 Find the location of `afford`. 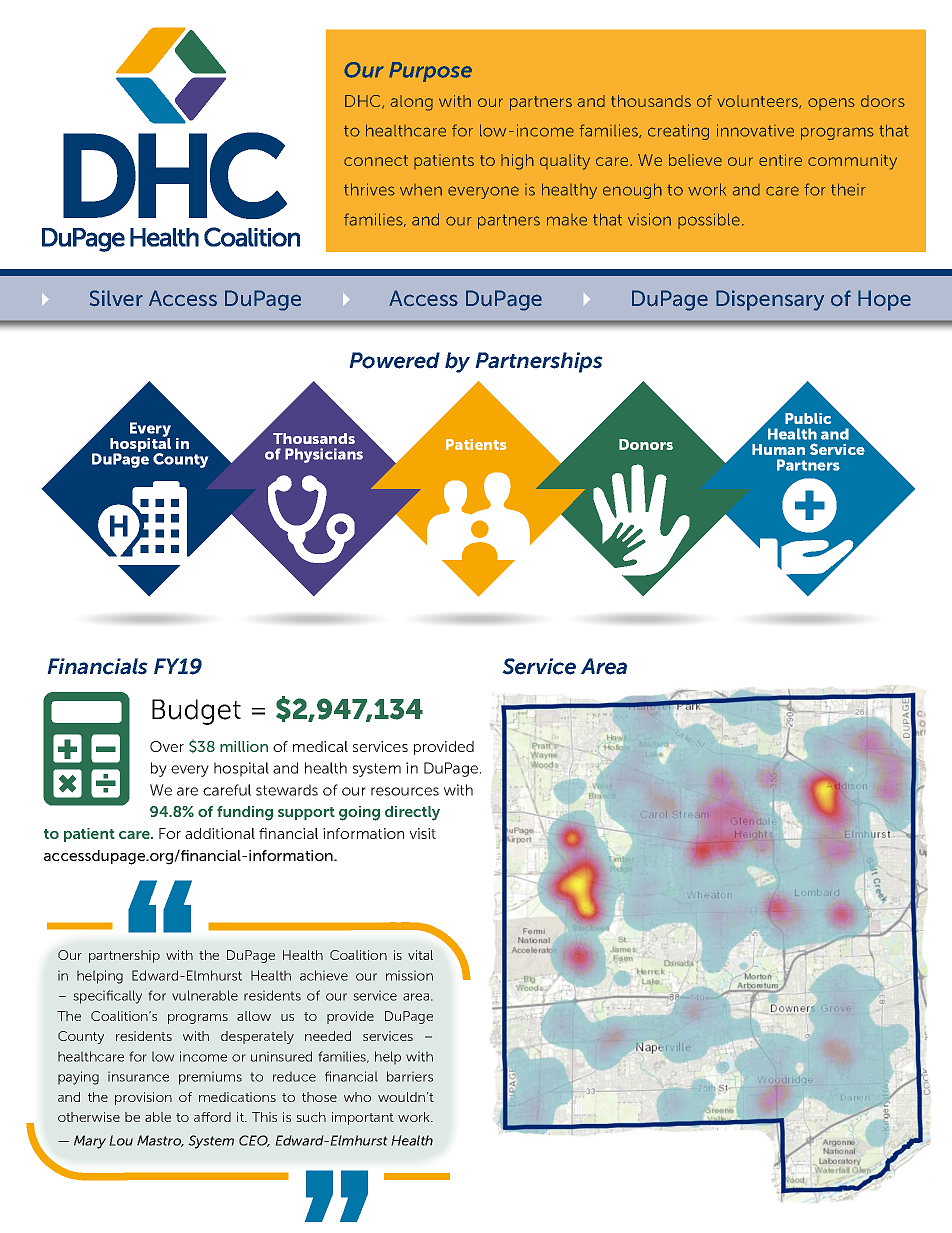

afford is located at coordinates (212, 1117).
